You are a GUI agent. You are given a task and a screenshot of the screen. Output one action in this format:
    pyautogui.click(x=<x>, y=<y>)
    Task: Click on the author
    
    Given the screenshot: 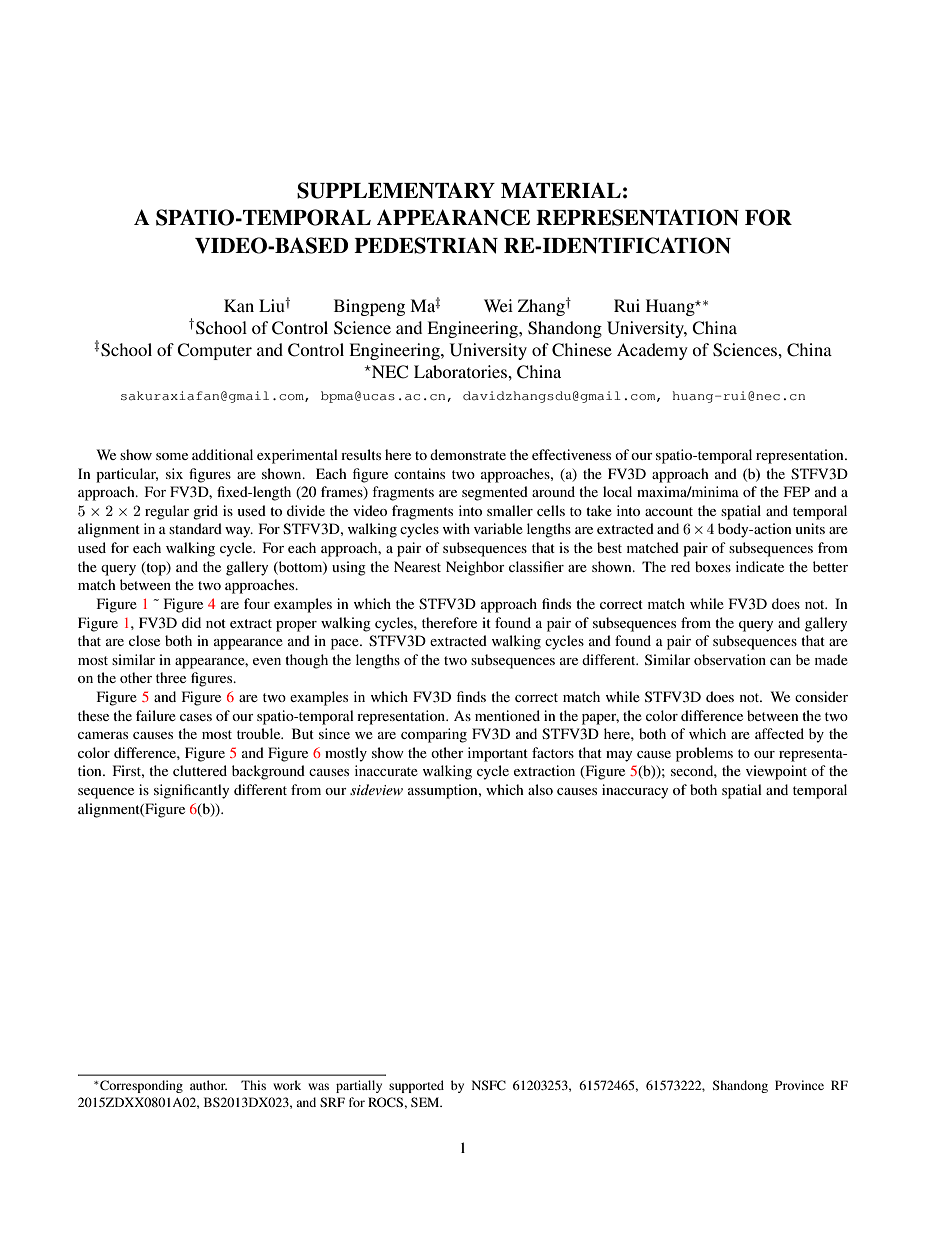 What is the action you would take?
    pyautogui.click(x=208, y=1085)
